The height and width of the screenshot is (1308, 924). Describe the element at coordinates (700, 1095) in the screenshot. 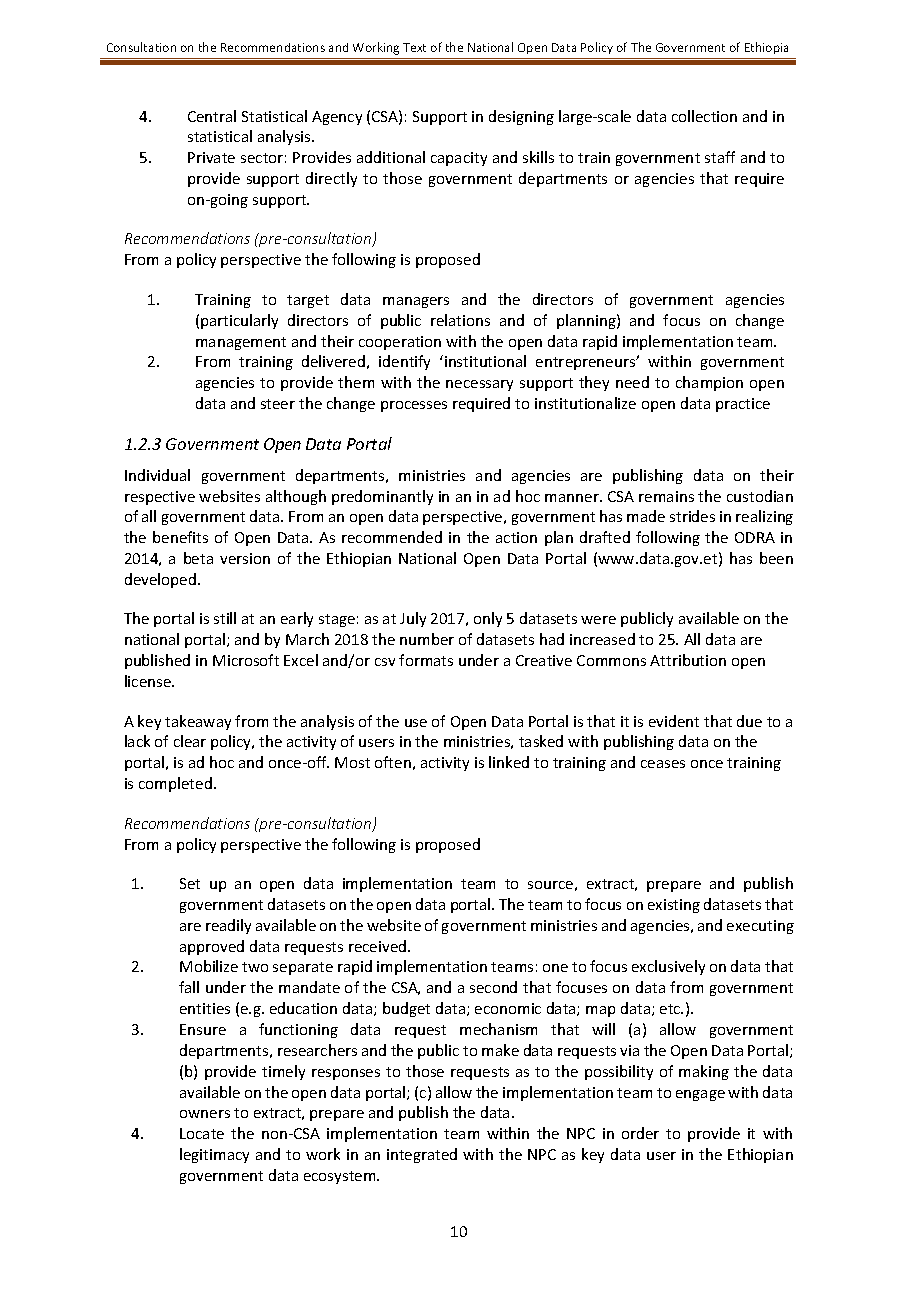

I see `engage` at that location.
